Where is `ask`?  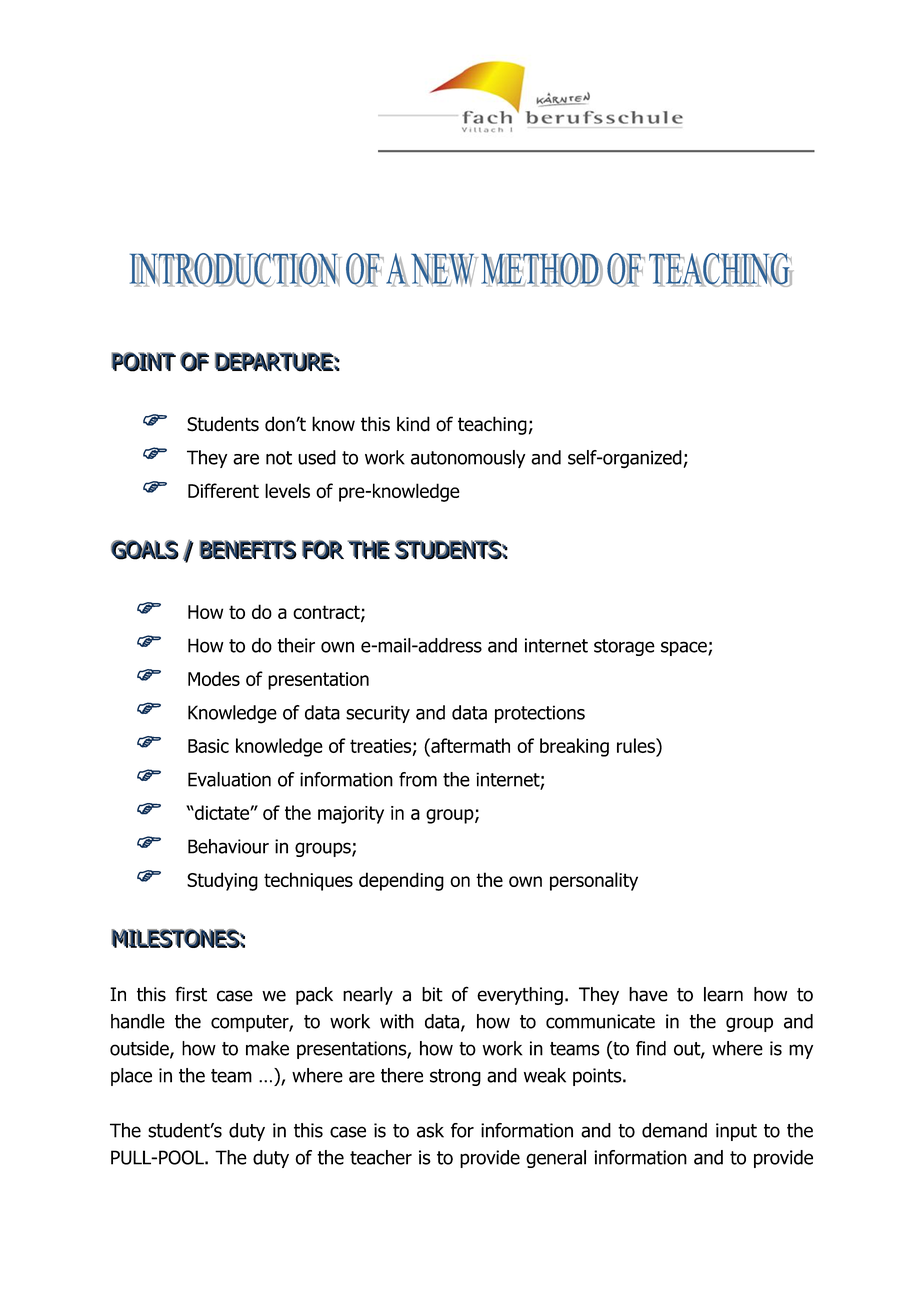
ask is located at coordinates (430, 1130).
